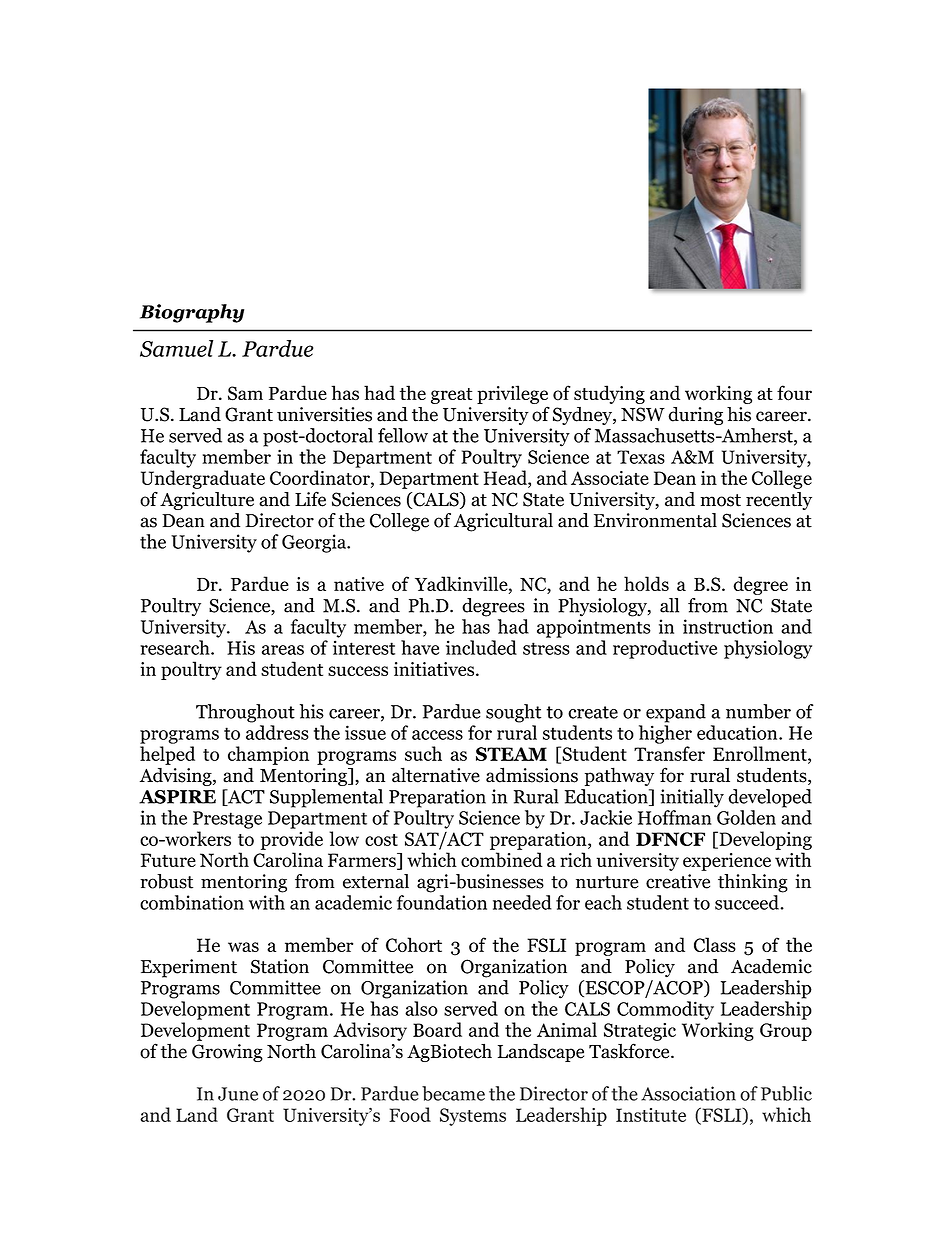  What do you see at coordinates (442, 902) in the screenshot?
I see `foundation` at bounding box center [442, 902].
